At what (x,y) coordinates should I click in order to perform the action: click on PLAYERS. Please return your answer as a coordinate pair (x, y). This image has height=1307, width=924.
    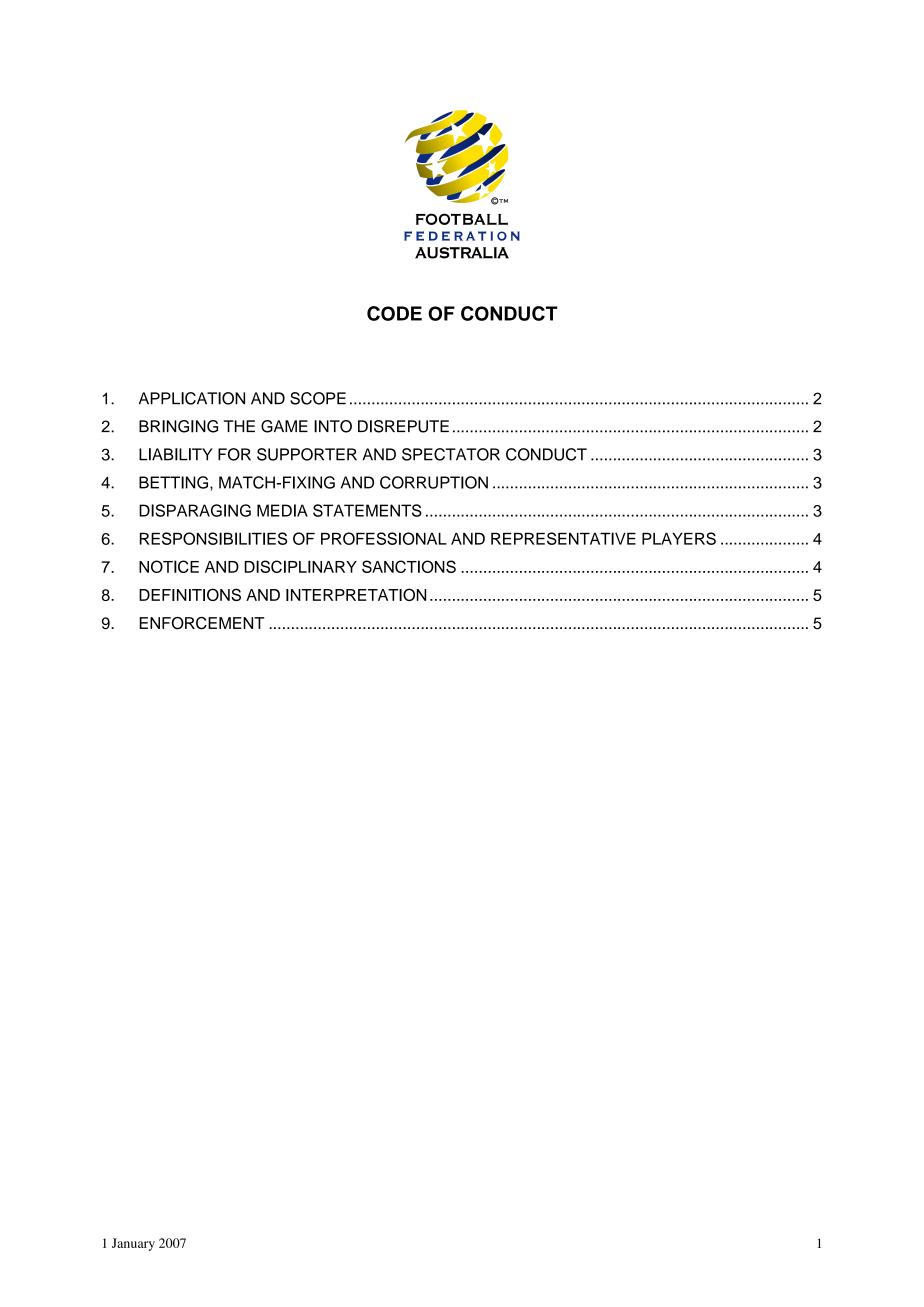
    Looking at the image, I should click on (679, 538).
